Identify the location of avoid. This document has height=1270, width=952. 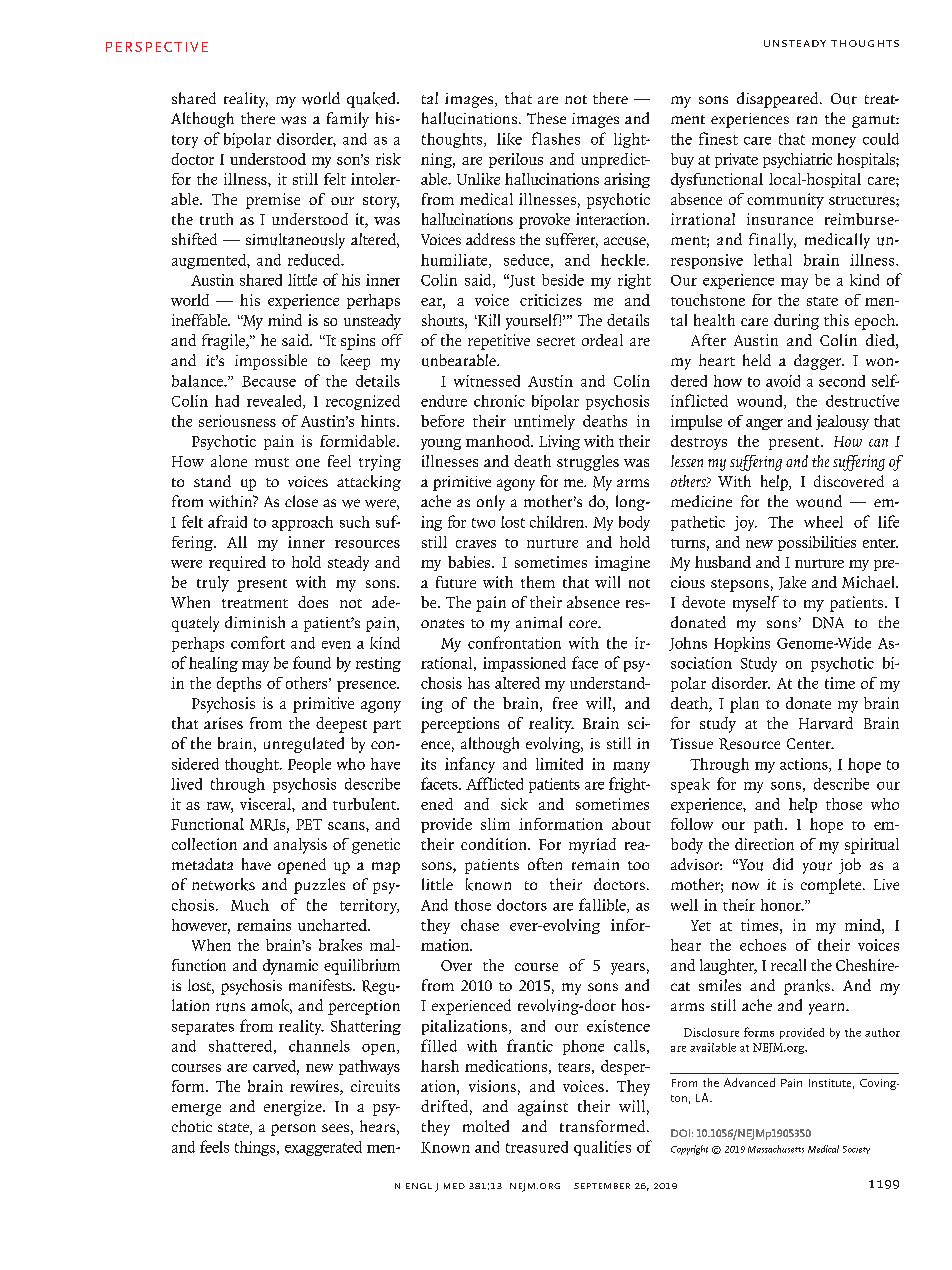
(783, 381).
